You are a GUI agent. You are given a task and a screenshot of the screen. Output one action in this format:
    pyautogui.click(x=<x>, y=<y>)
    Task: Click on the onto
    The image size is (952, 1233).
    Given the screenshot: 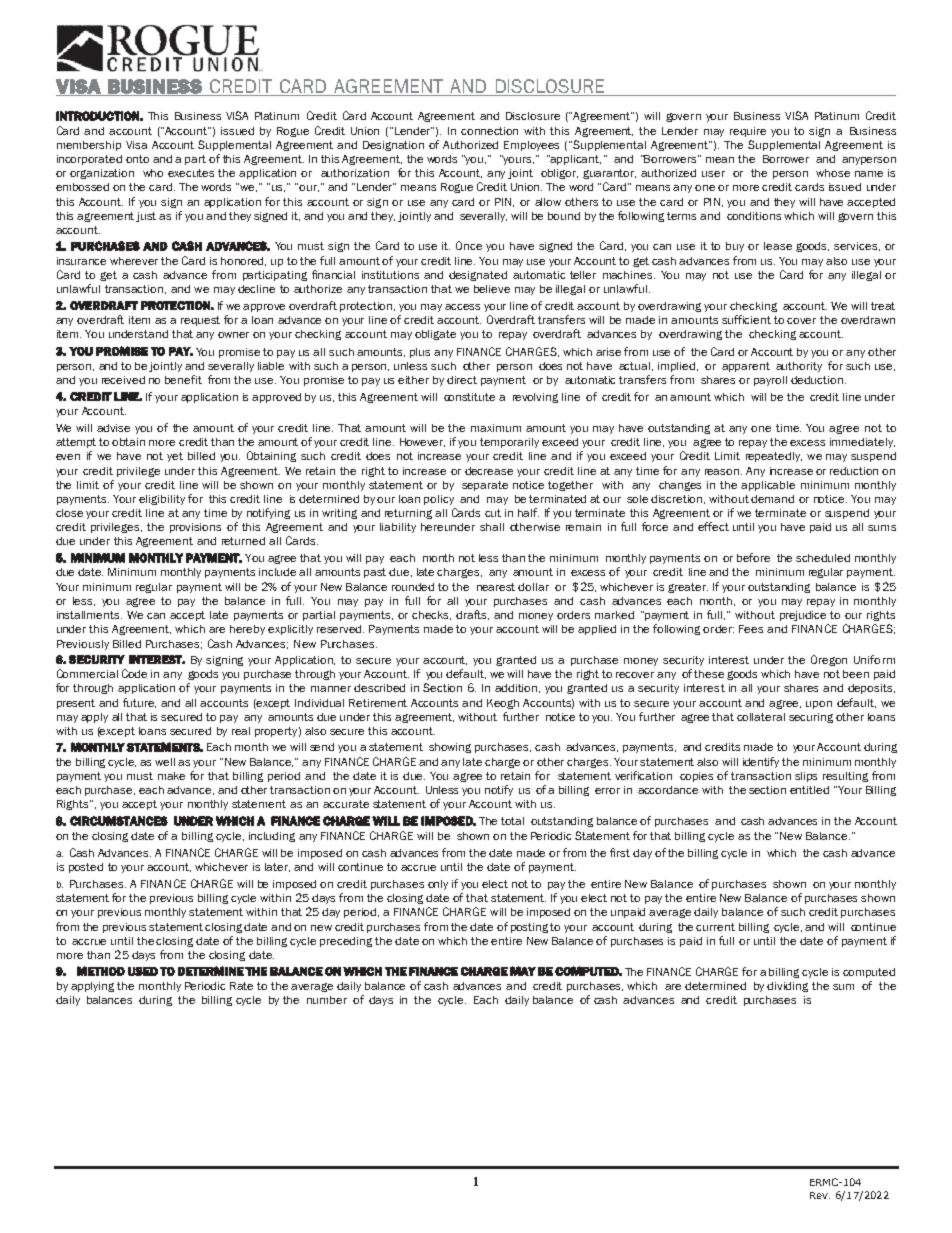 What is the action you would take?
    pyautogui.click(x=137, y=159)
